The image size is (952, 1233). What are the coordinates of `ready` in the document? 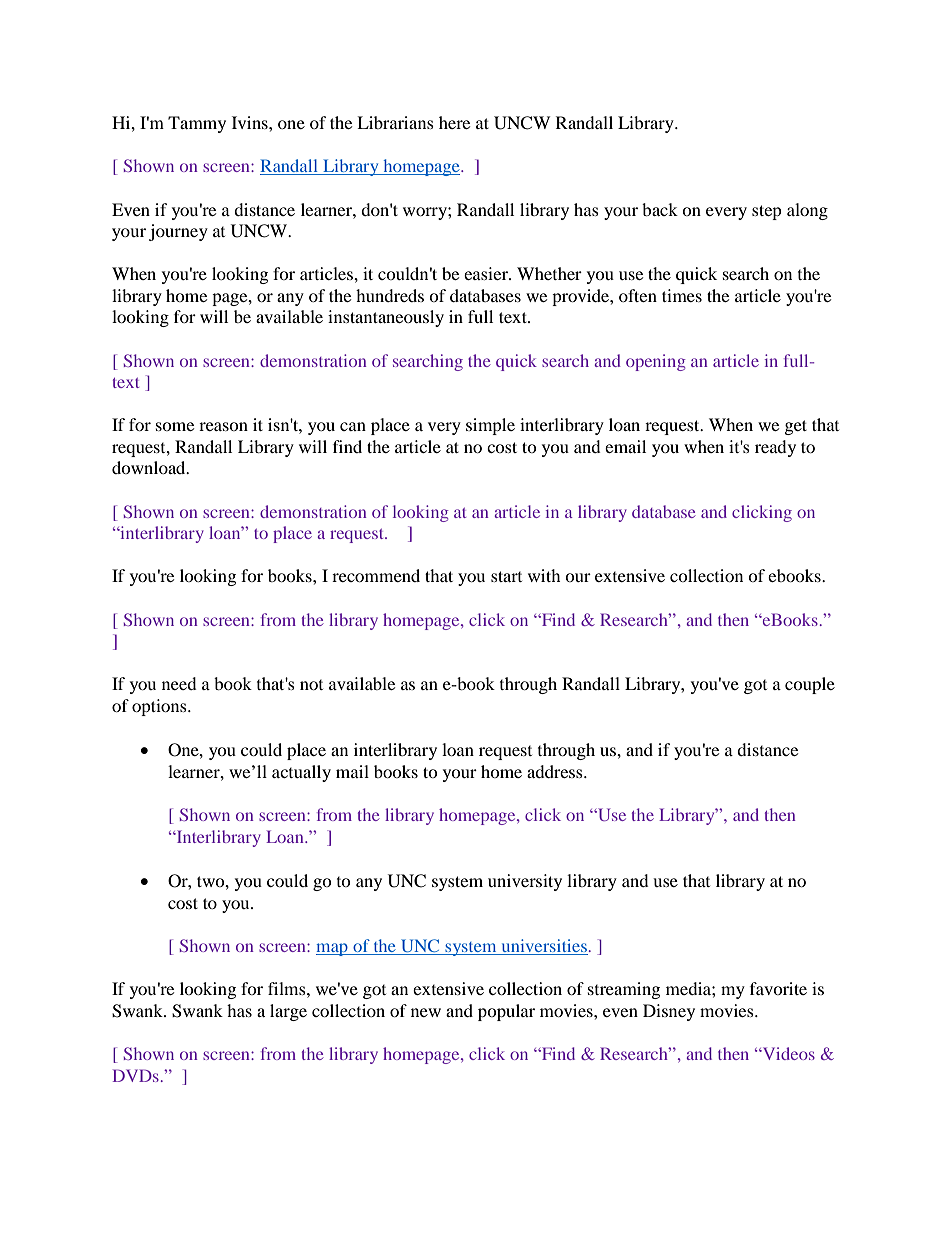 It's located at (775, 448).
